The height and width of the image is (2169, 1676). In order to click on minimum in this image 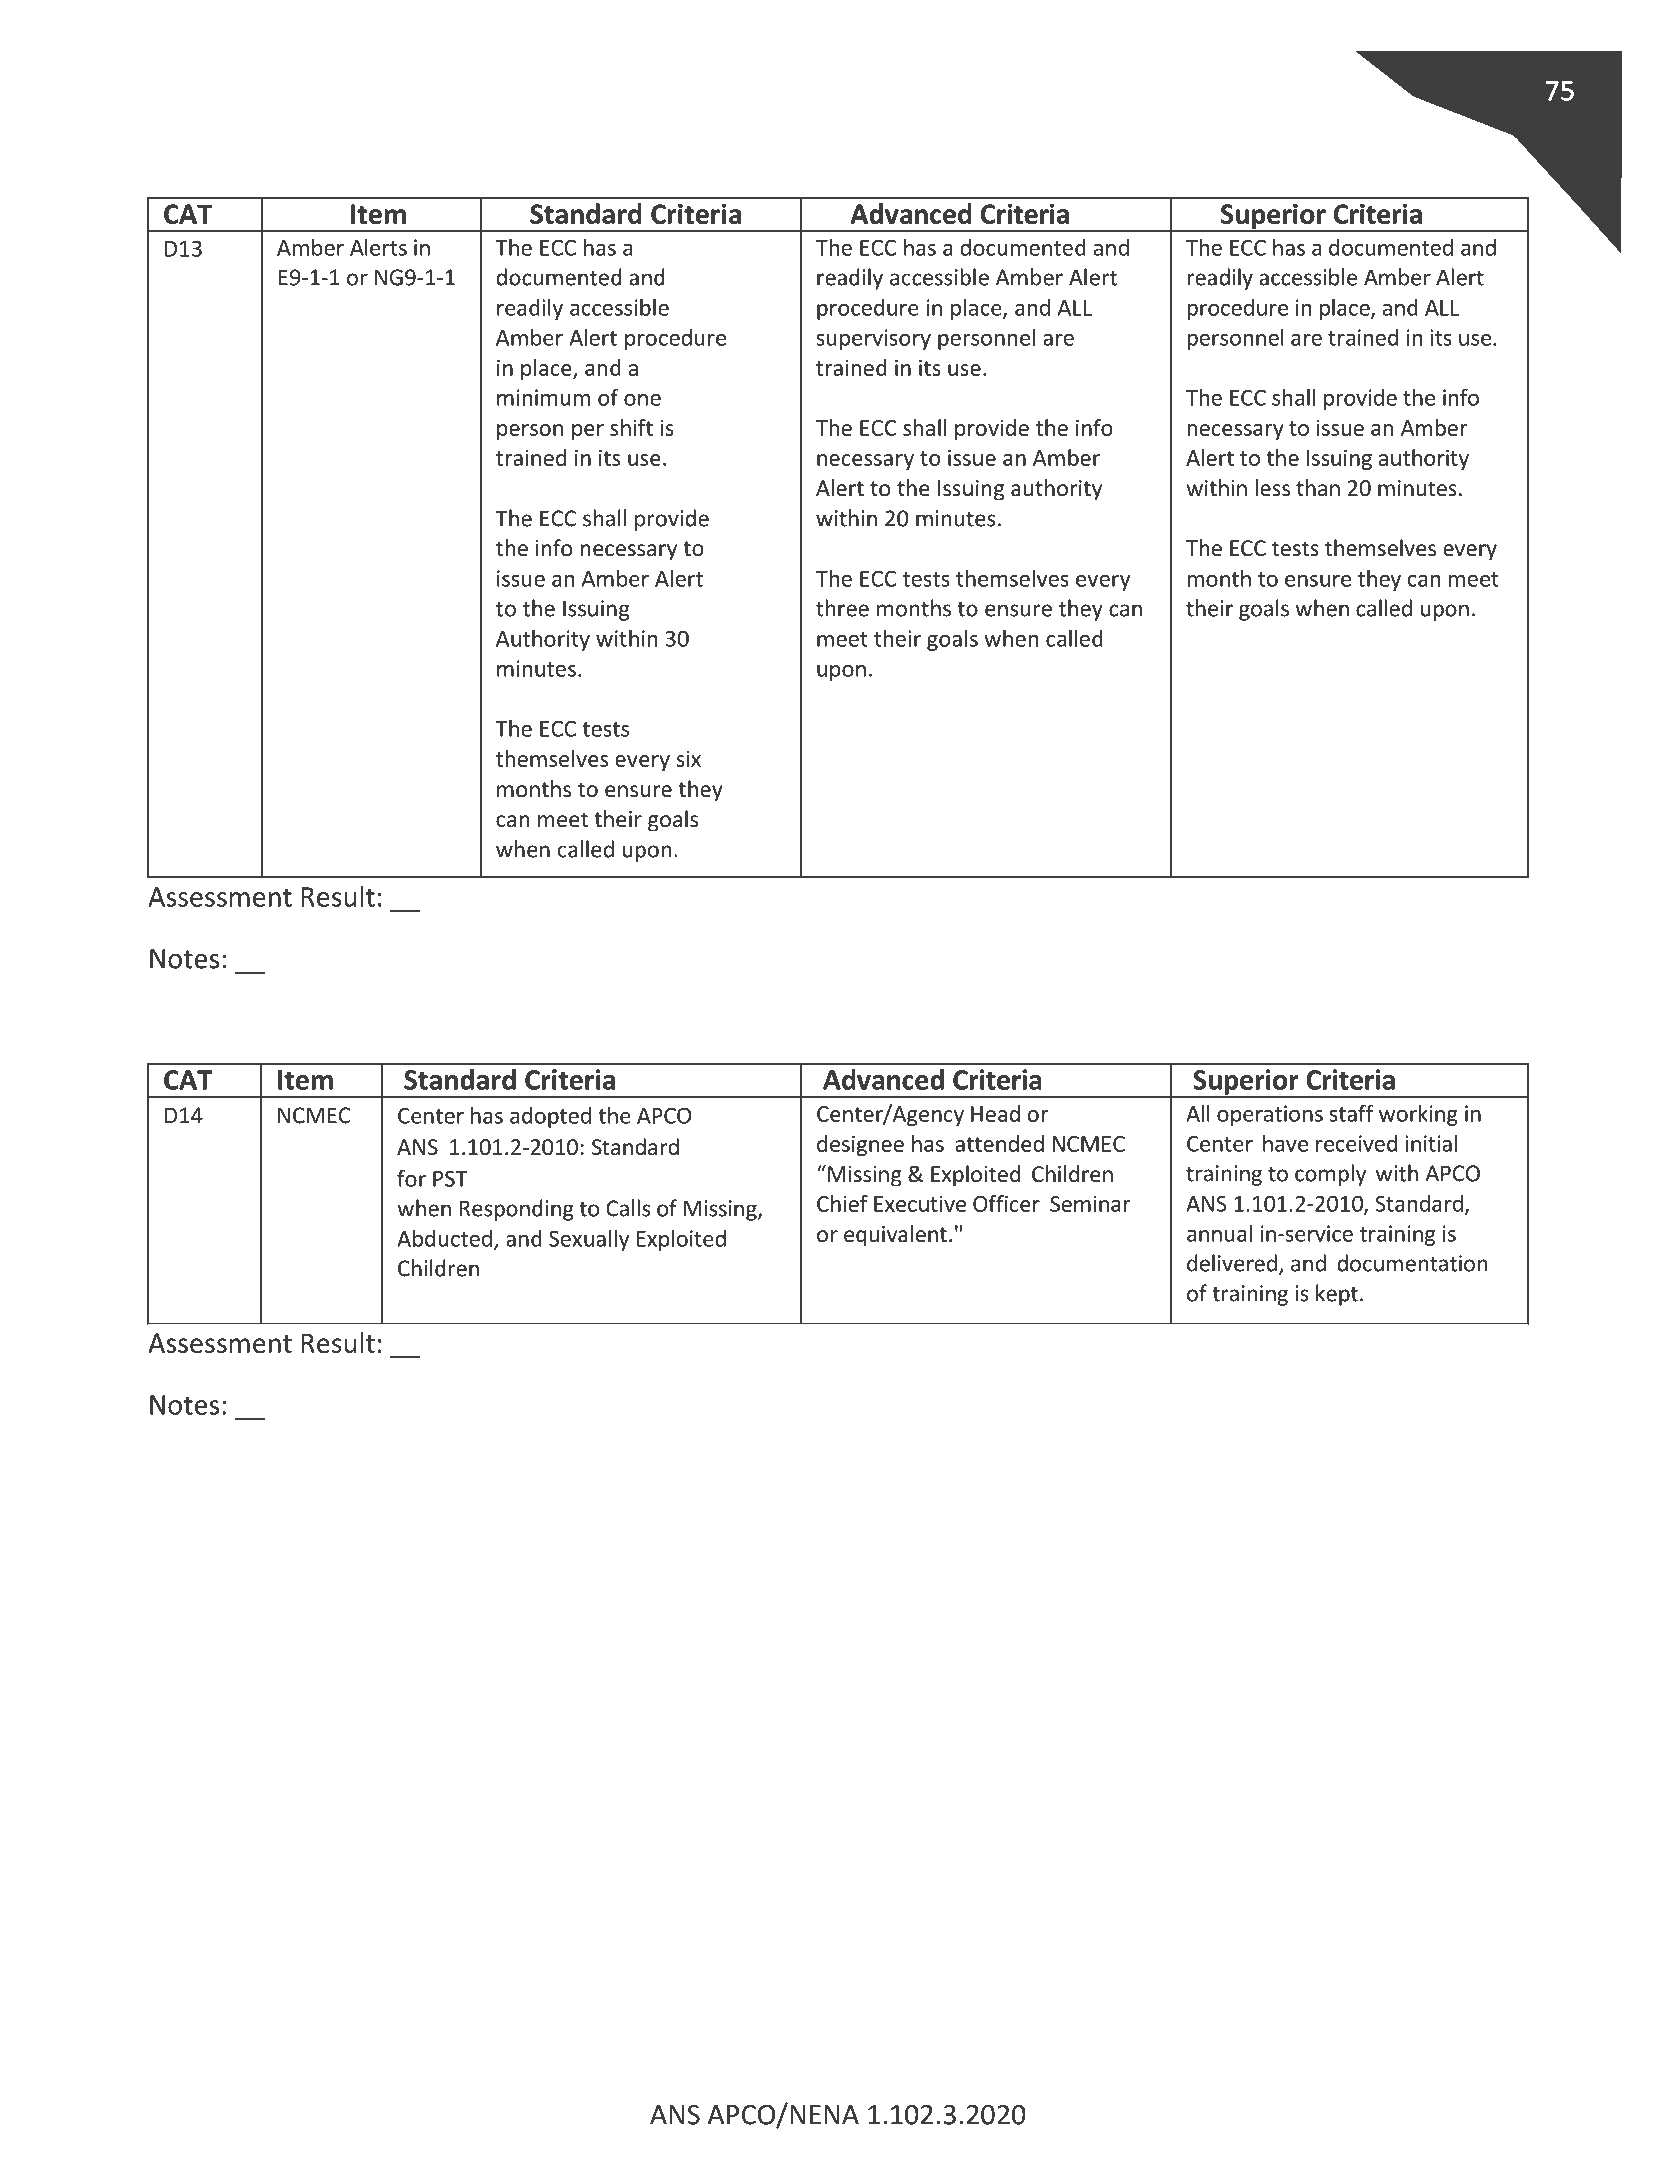, I will do `click(543, 397)`.
